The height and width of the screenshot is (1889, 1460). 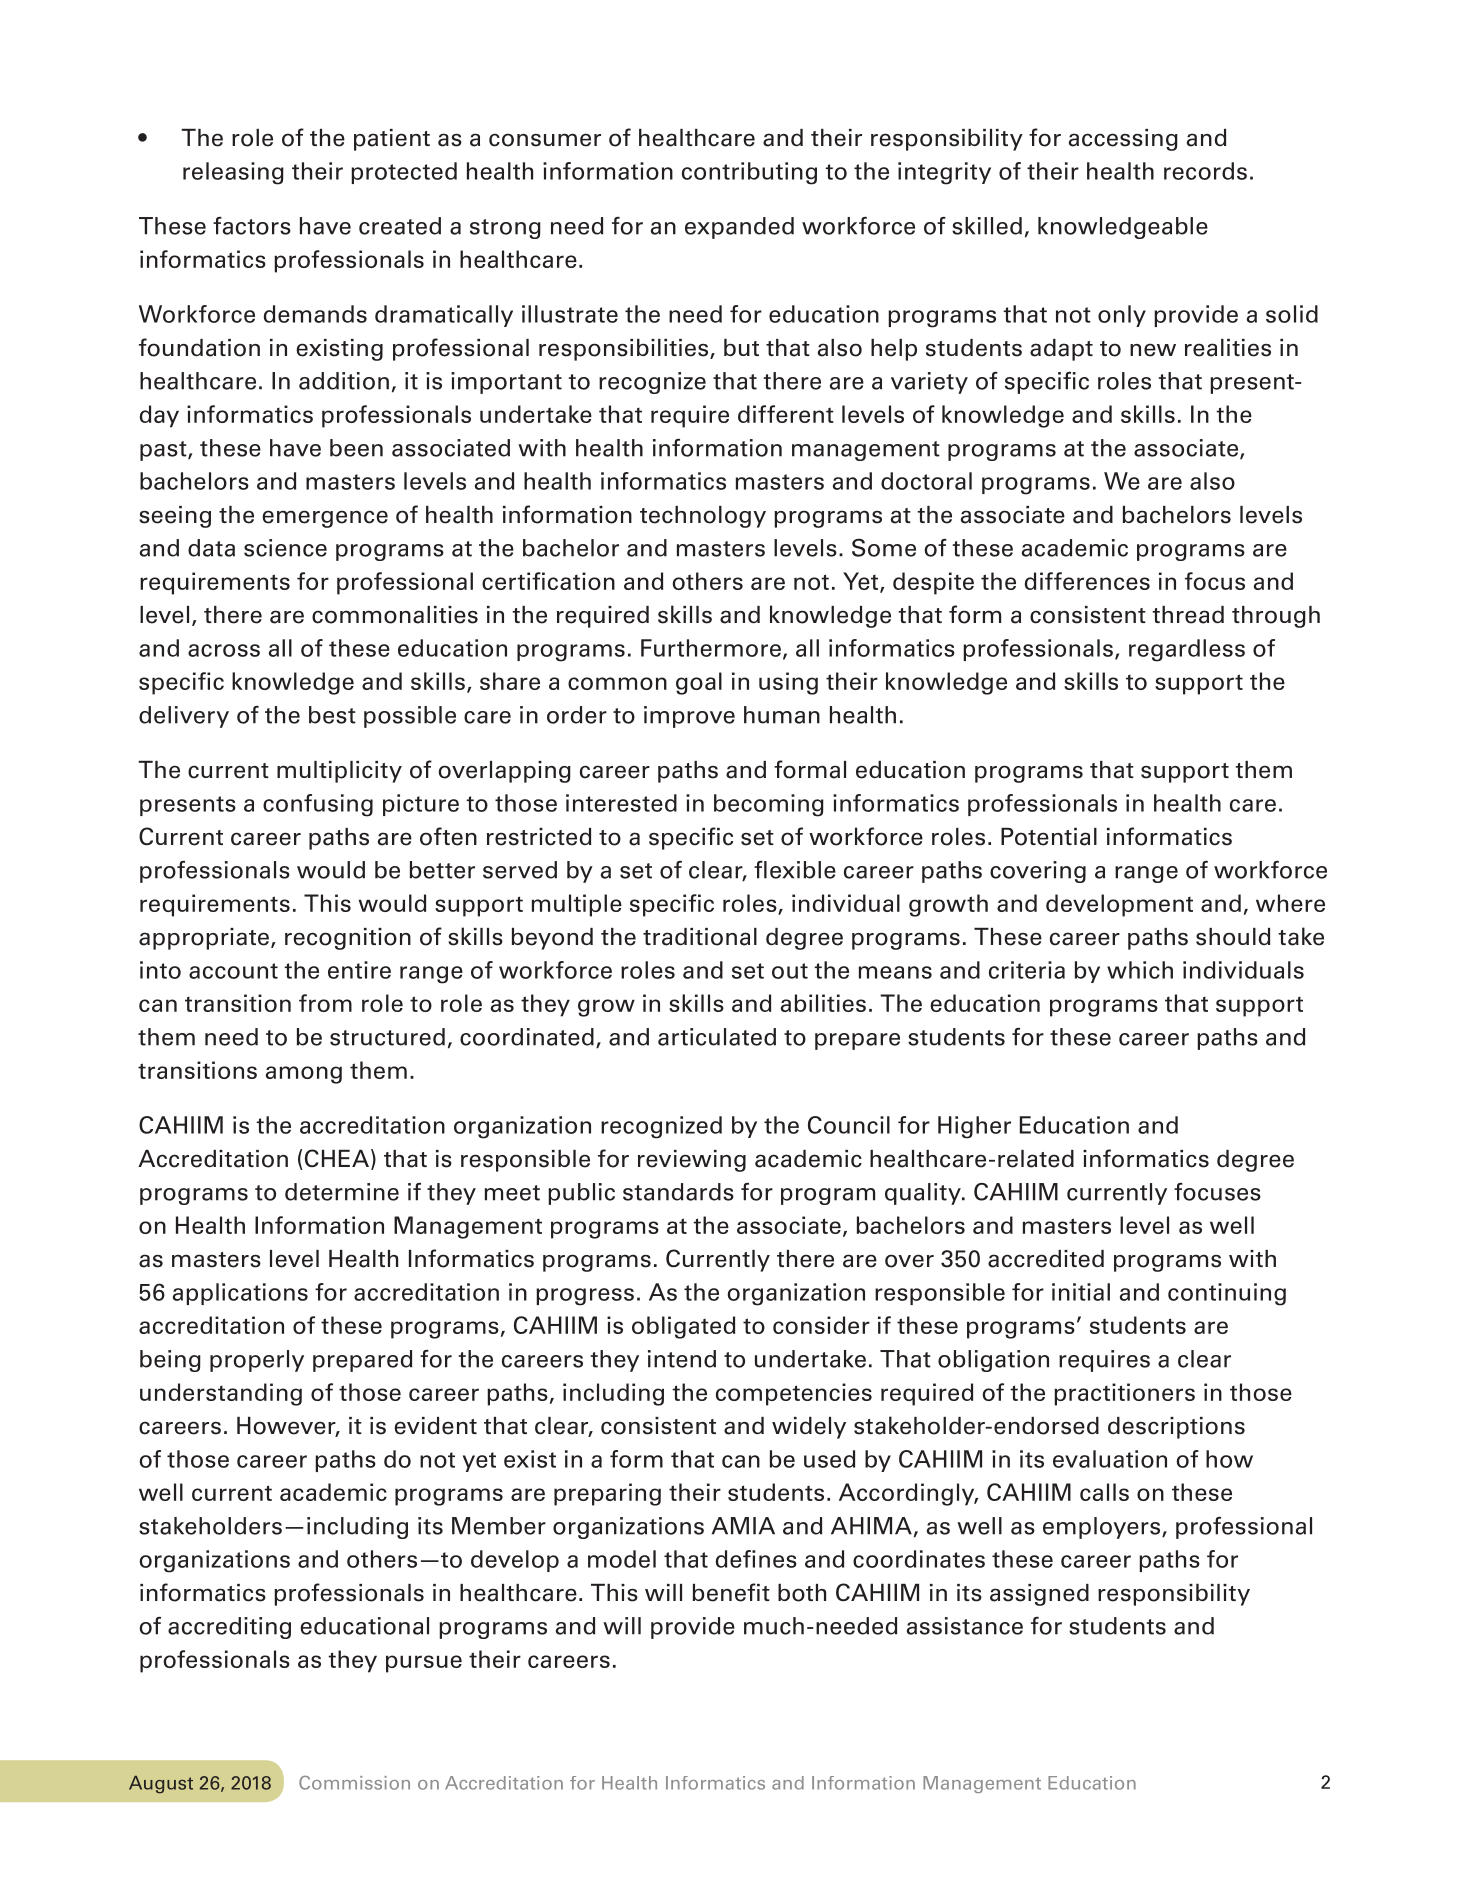 What do you see at coordinates (233, 173) in the screenshot?
I see `releasing` at bounding box center [233, 173].
